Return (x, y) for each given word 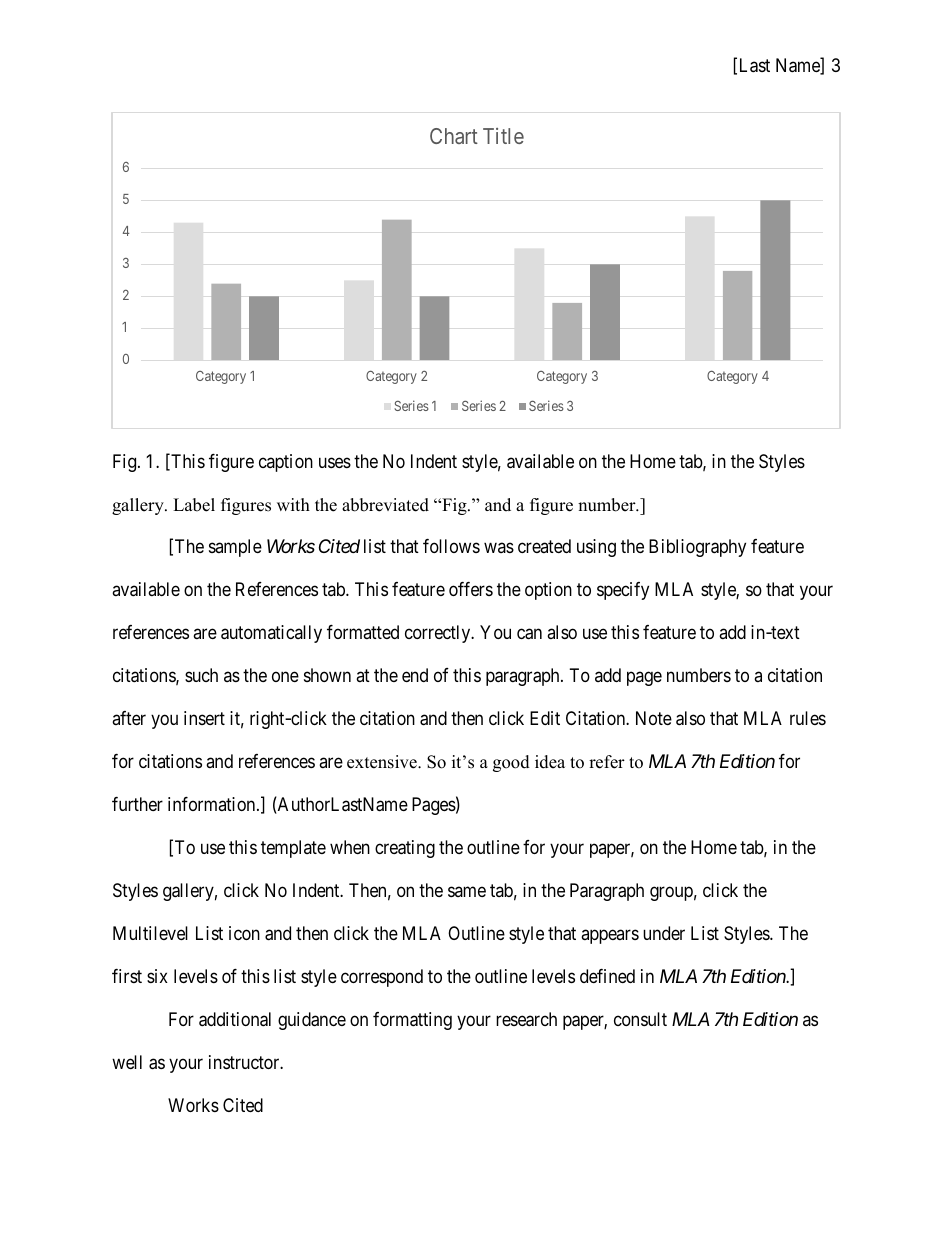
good (511, 763)
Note (654, 718)
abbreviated (385, 505)
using (596, 548)
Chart (454, 136)
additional (235, 1019)
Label (194, 505)
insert (204, 718)
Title (503, 136)
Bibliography (697, 548)
